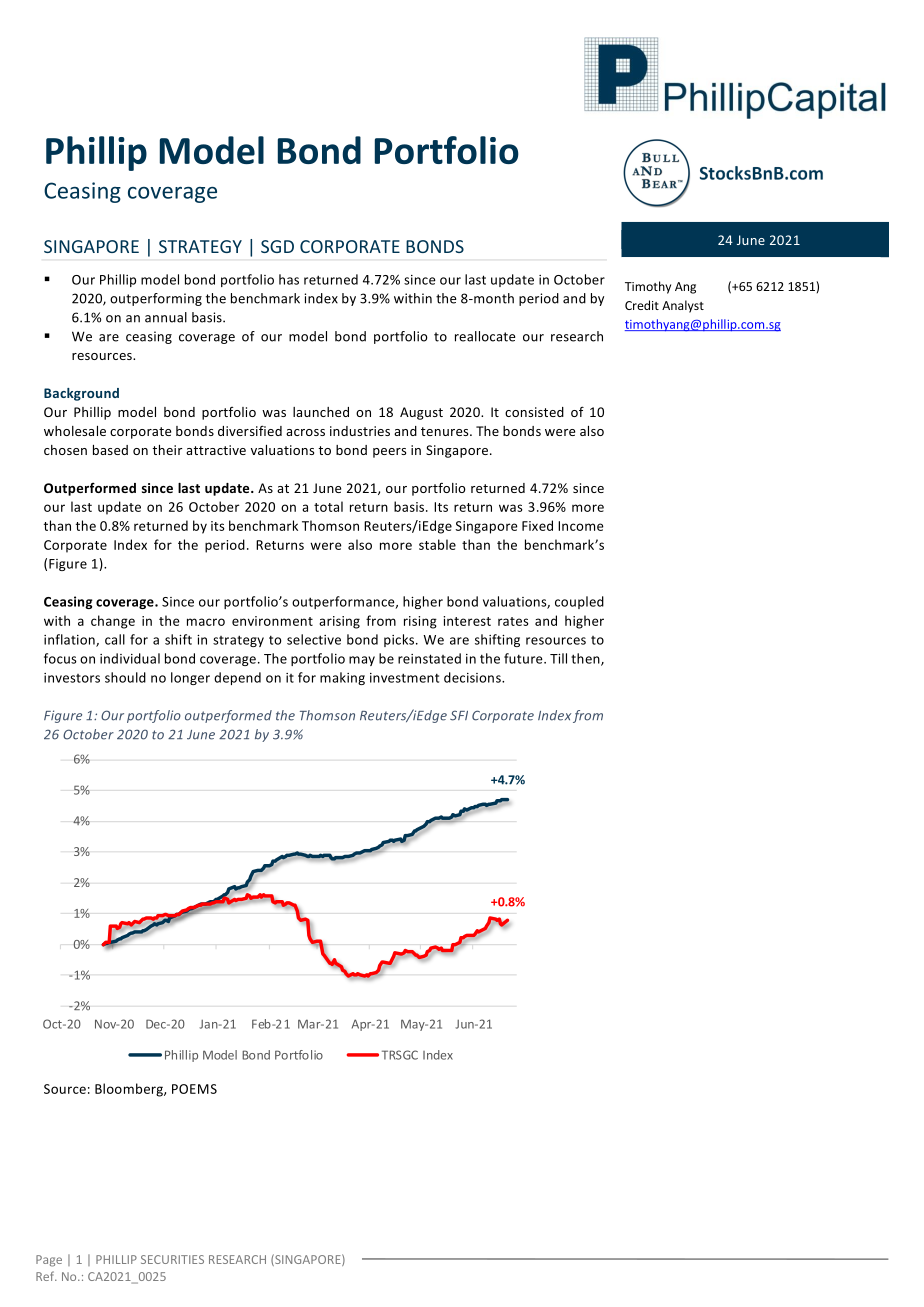 This page has height=1307, width=924. What do you see at coordinates (342, 678) in the page?
I see `making` at bounding box center [342, 678].
